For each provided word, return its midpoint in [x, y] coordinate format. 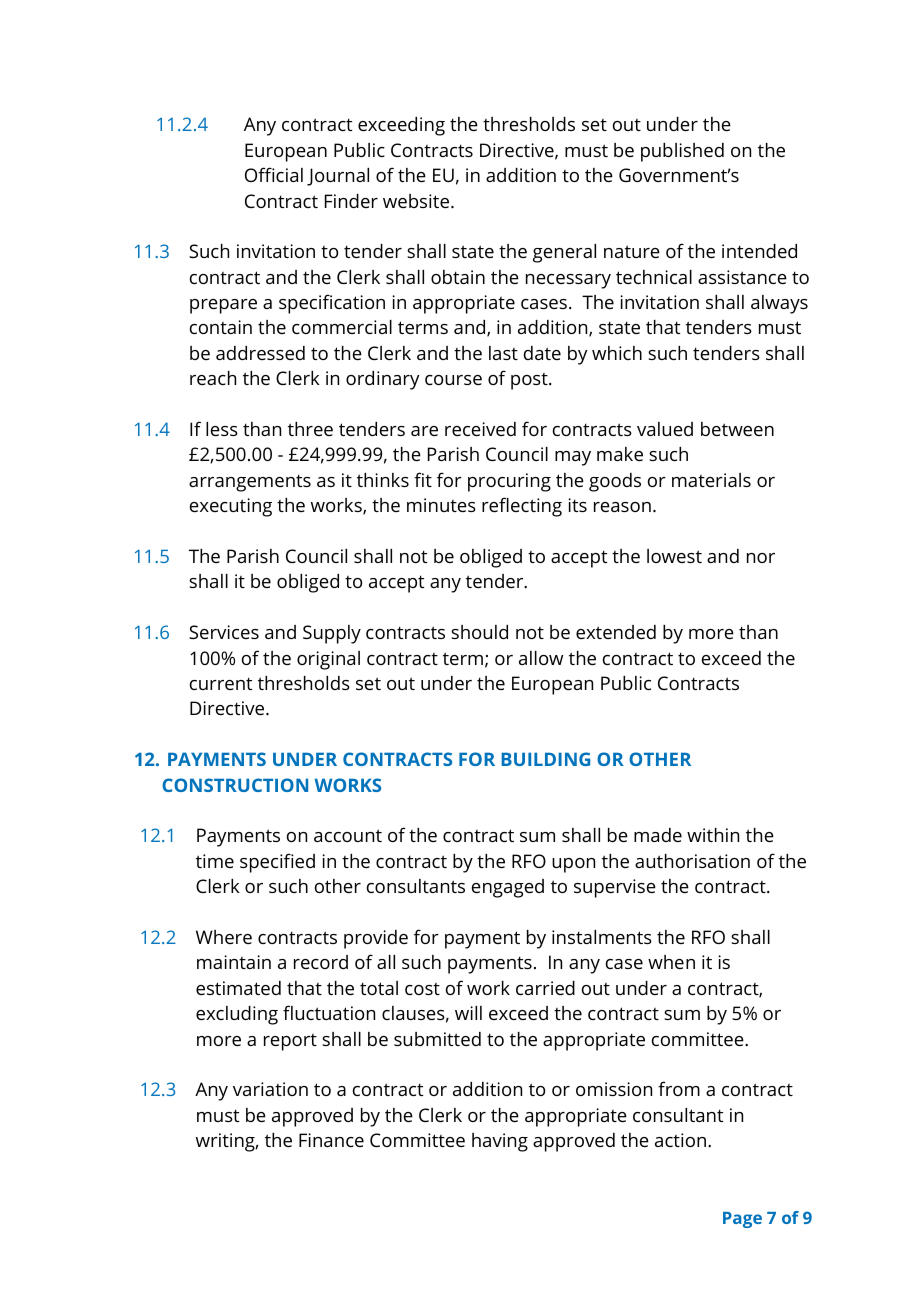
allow [541, 658]
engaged [508, 888]
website [417, 201]
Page [742, 1220]
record [321, 962]
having [500, 1142]
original [328, 660]
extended [616, 632]
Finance [331, 1140]
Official [274, 174]
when [671, 962]
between [737, 429]
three [310, 429]
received [480, 429]
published [682, 152]
